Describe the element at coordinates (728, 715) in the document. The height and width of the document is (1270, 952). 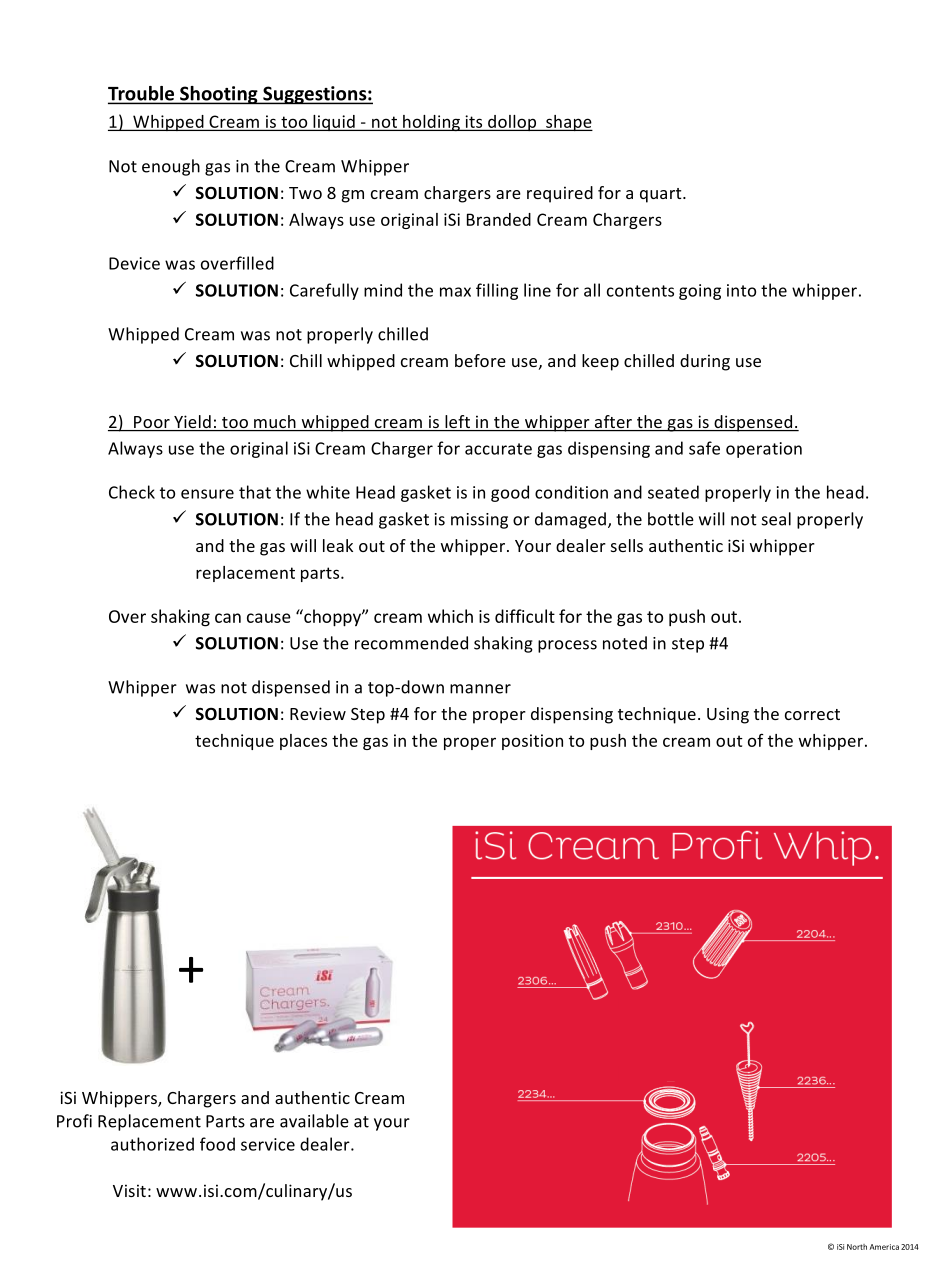
I see `Using` at that location.
